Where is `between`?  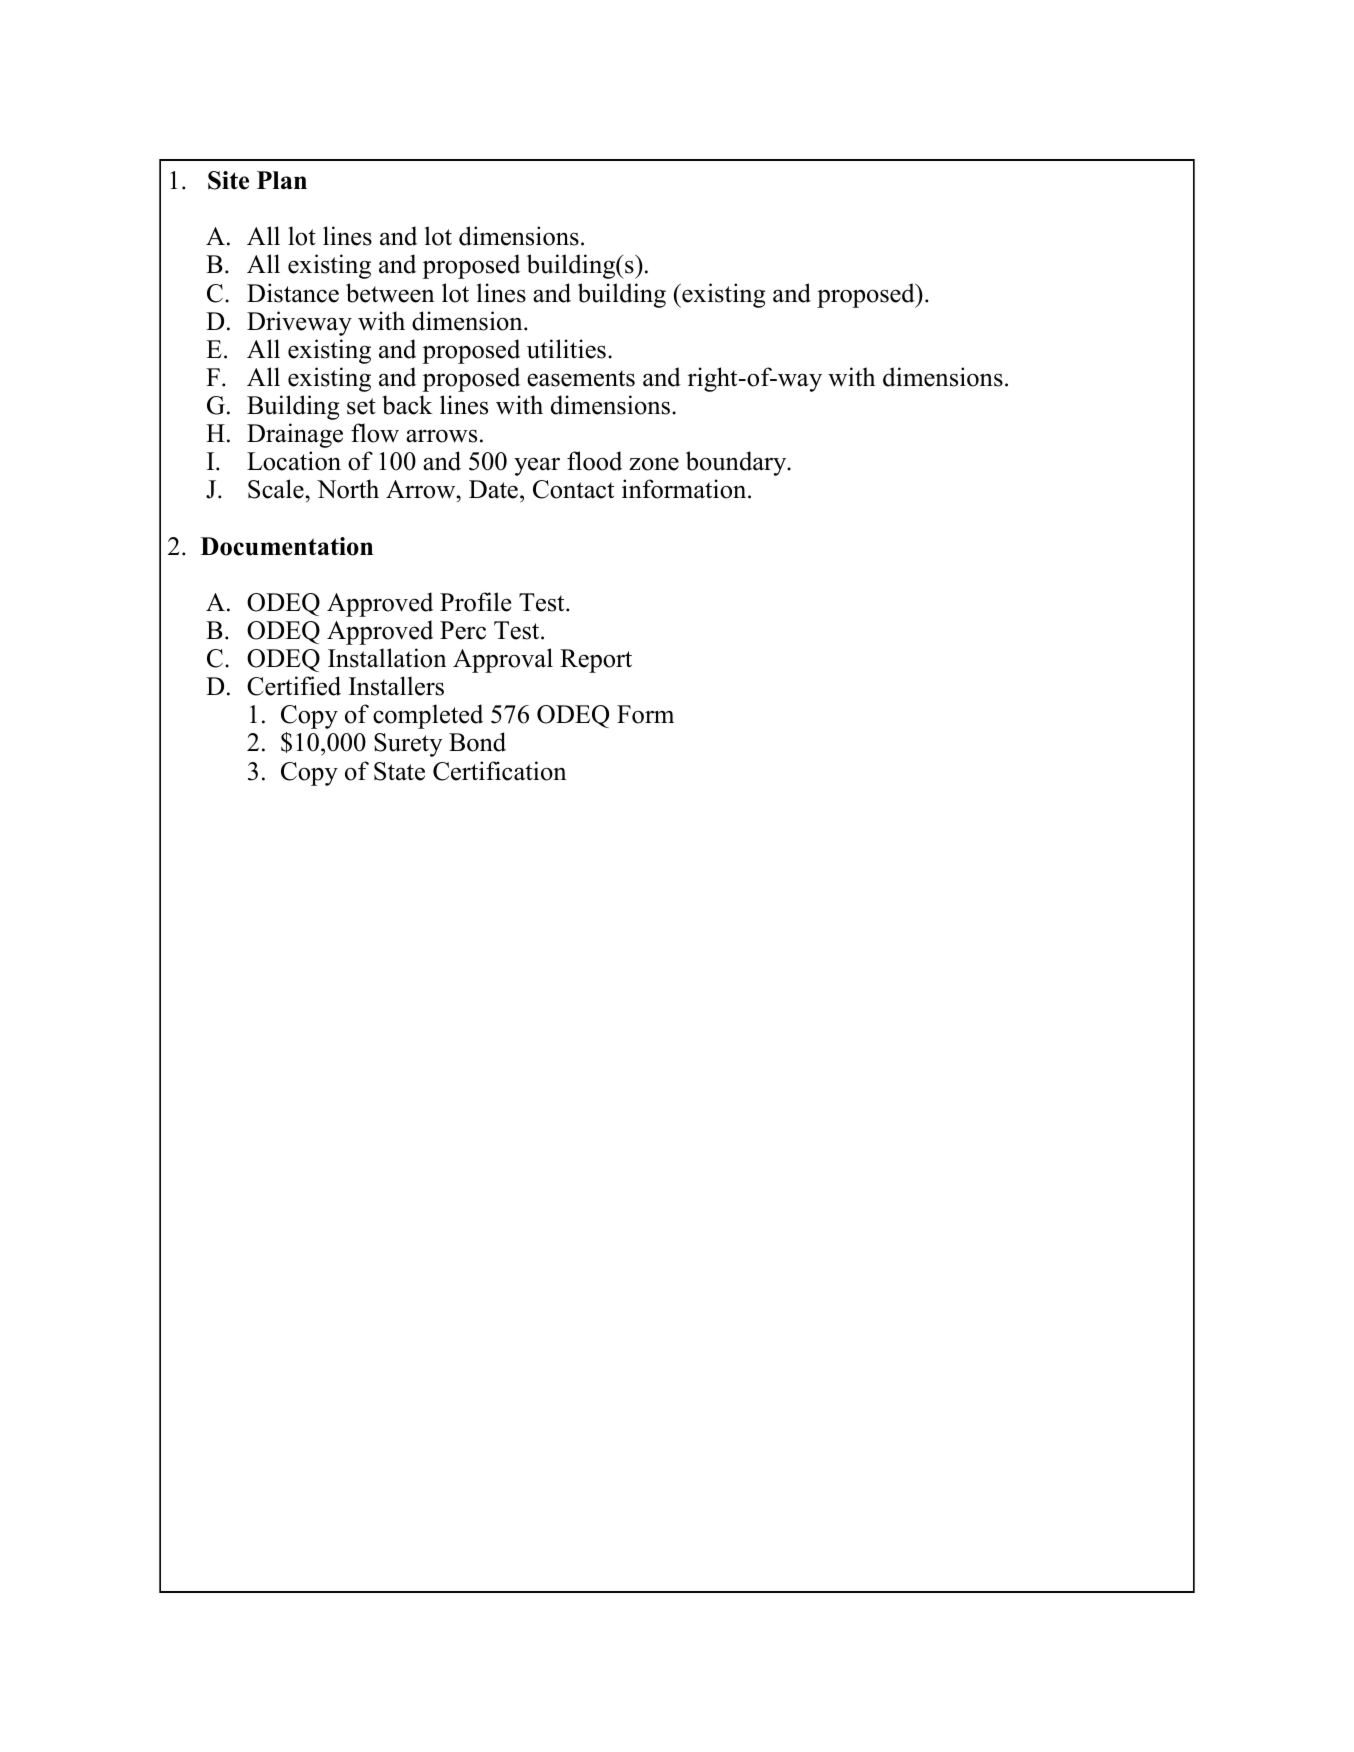 between is located at coordinates (390, 293).
